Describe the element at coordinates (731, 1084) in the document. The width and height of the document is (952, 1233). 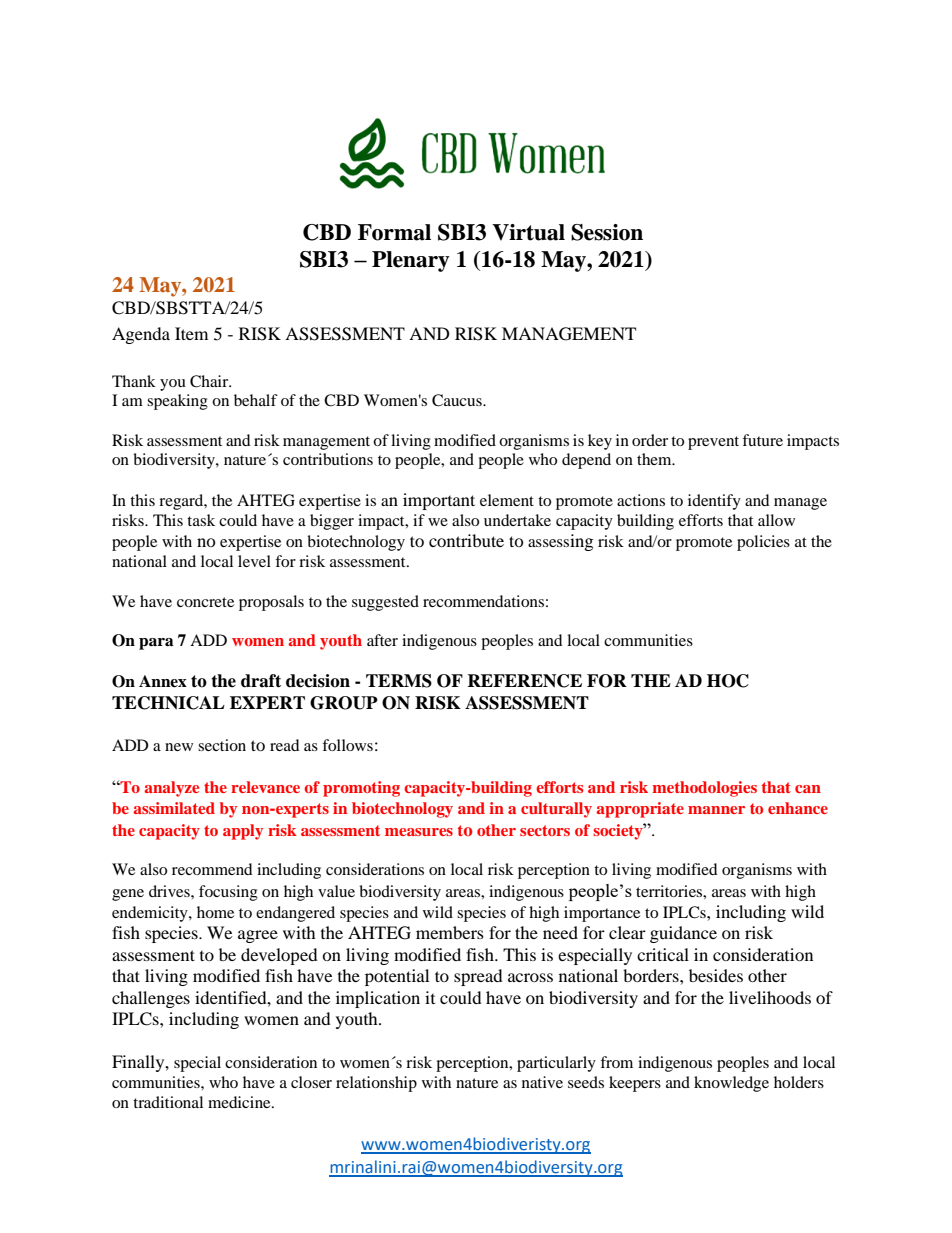
I see `knowledge` at that location.
